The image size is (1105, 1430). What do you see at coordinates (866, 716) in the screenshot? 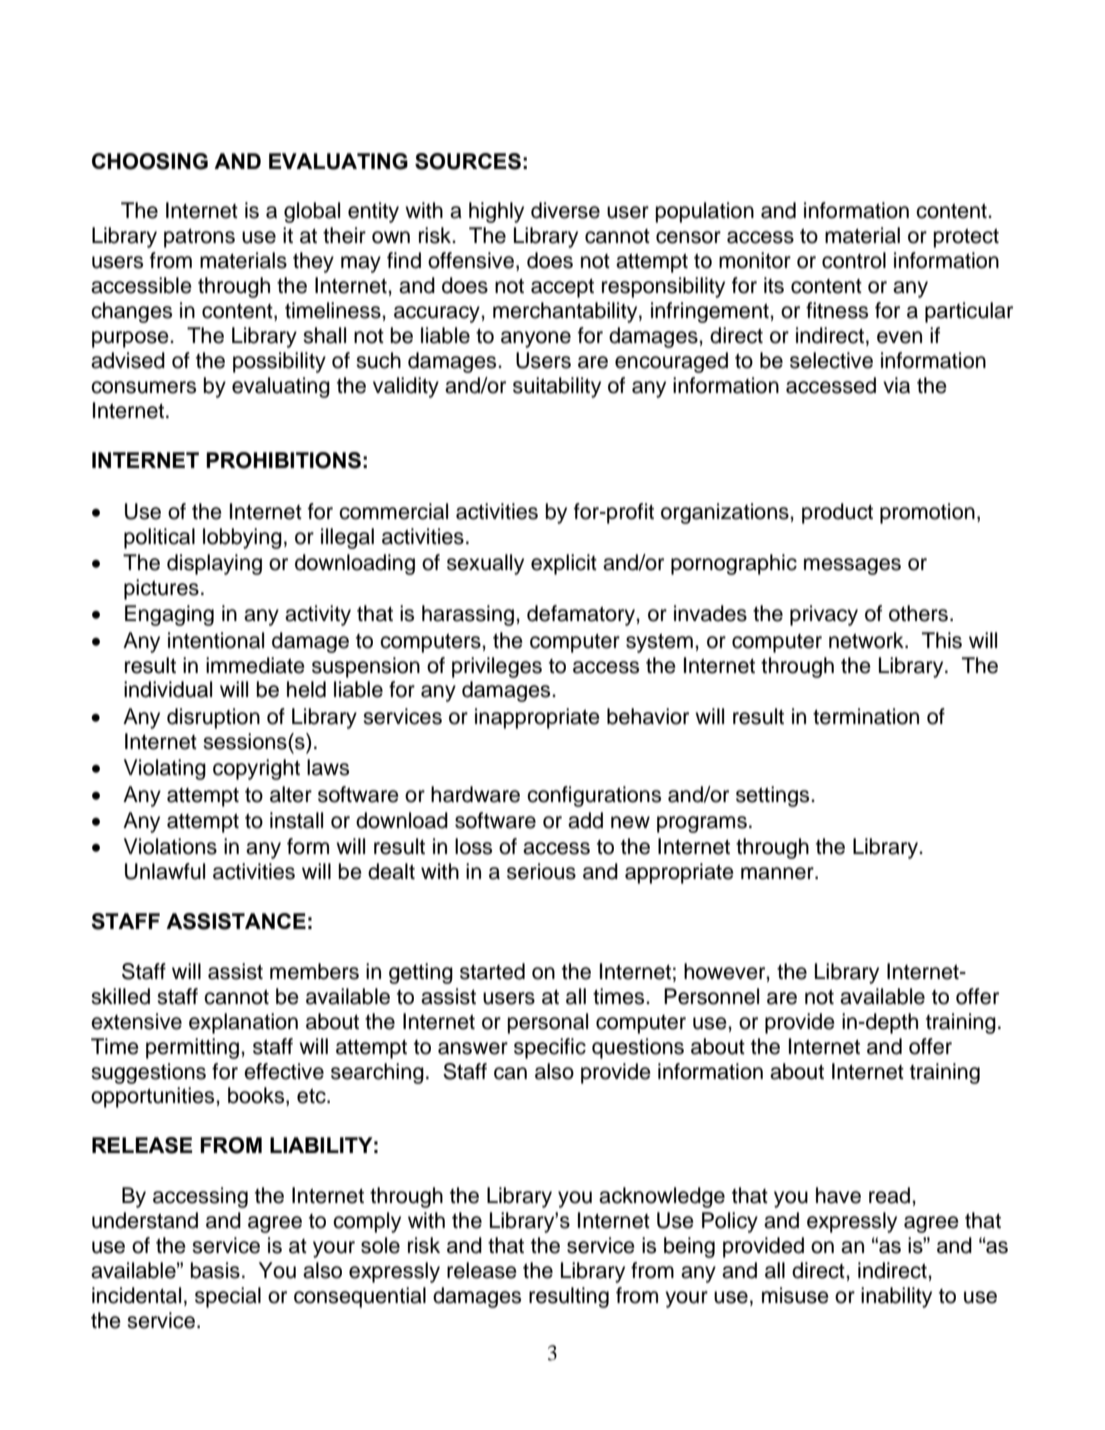
I see `termination` at bounding box center [866, 716].
